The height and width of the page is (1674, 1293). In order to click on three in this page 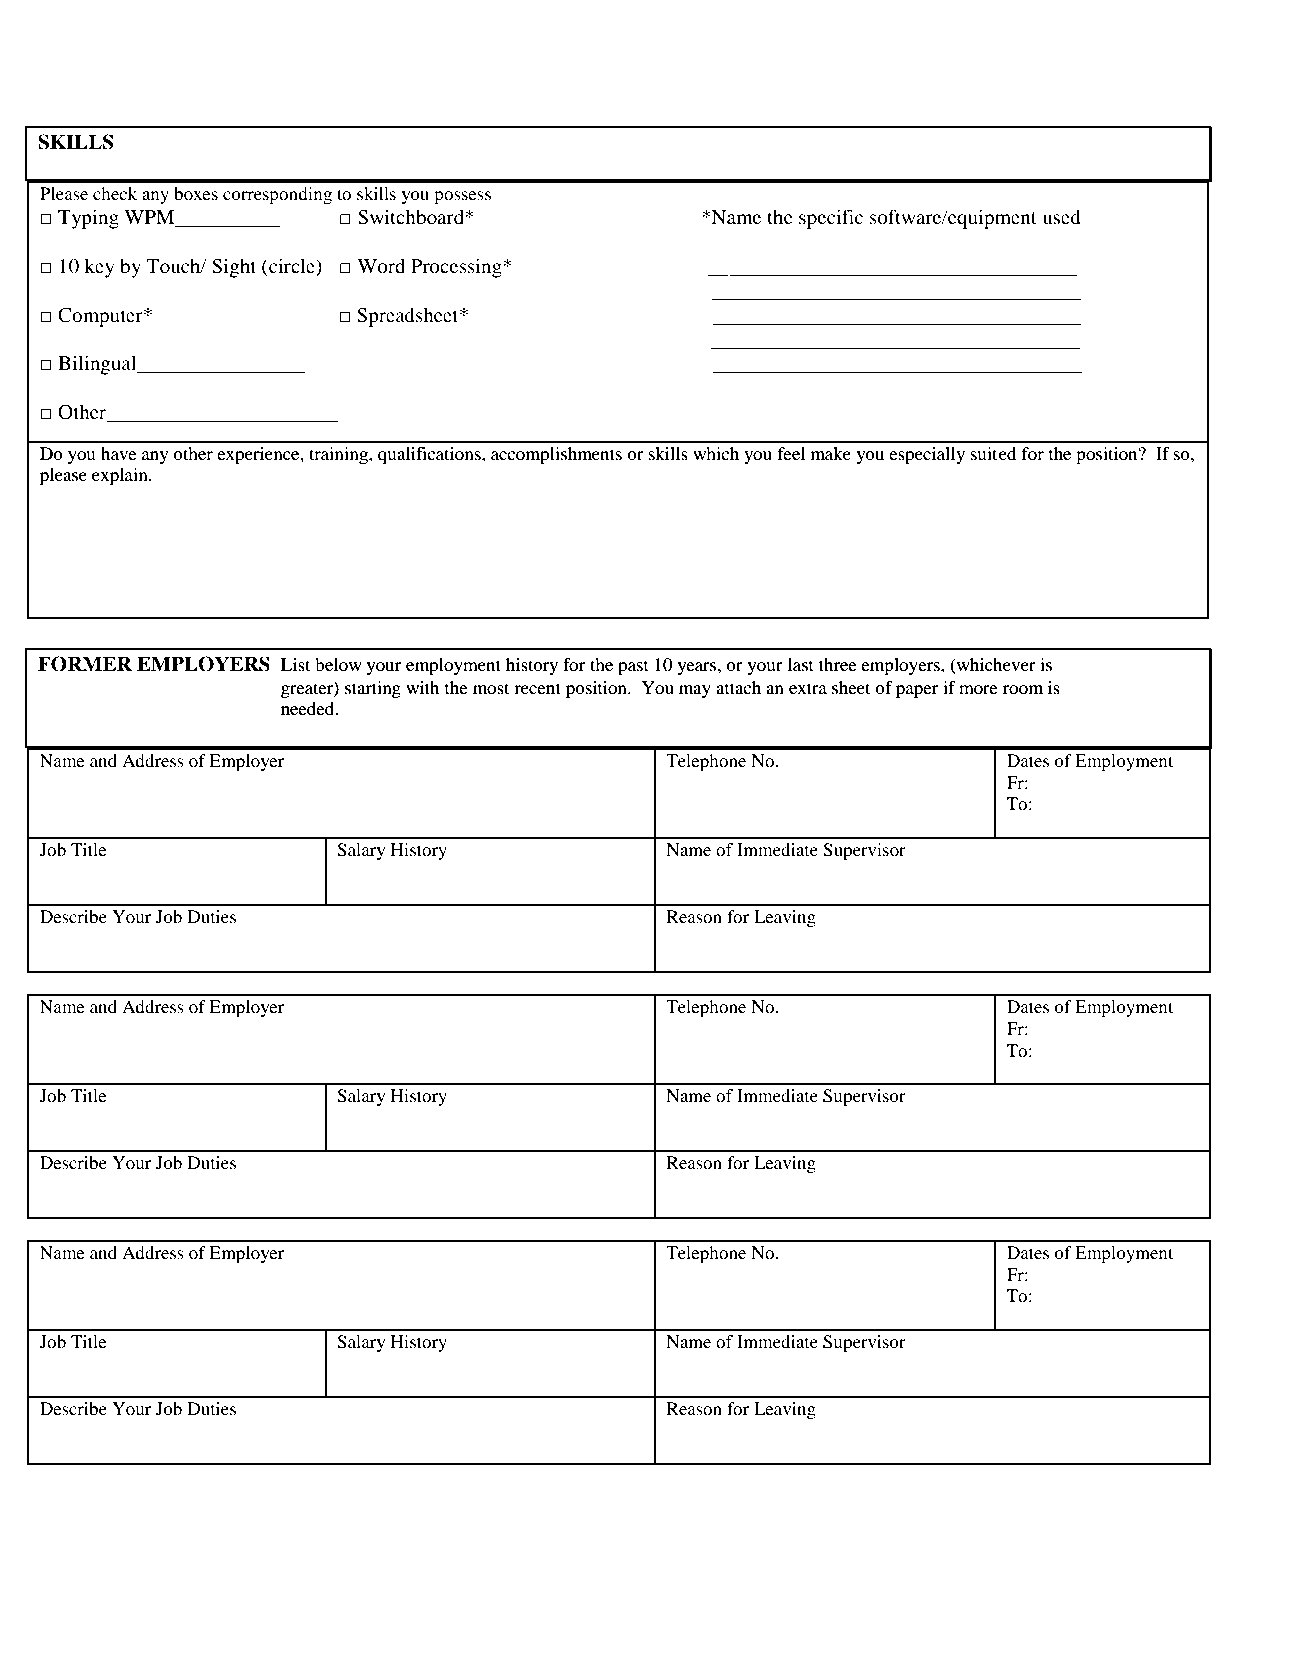, I will do `click(838, 664)`.
